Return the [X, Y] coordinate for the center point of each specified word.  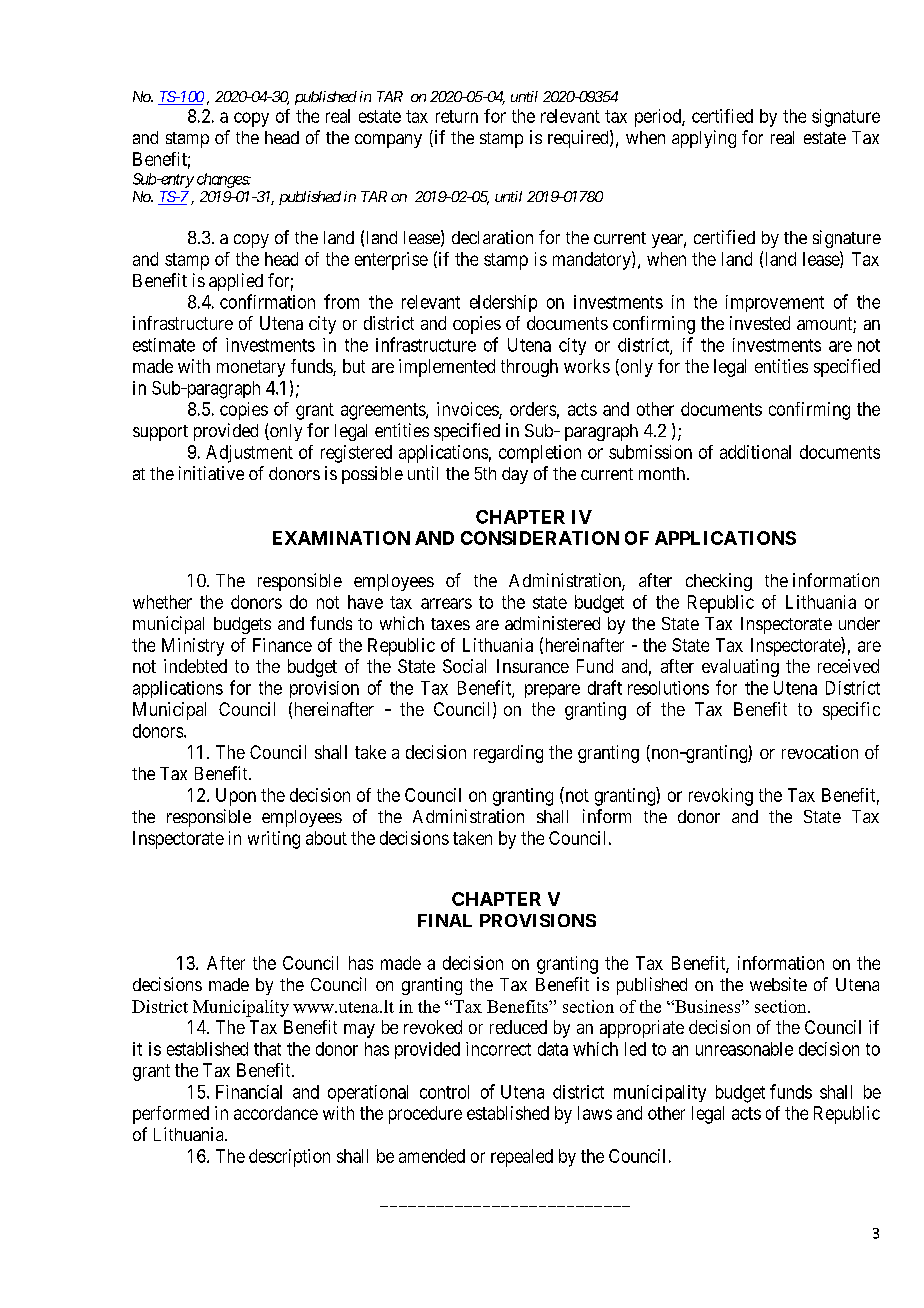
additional [755, 452]
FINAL [445, 920]
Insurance [533, 666]
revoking [721, 797]
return [457, 116]
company [388, 141]
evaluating [740, 668]
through [529, 368]
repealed [522, 1158]
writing [274, 840]
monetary [251, 368]
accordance [276, 1113]
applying [704, 139]
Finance [282, 645]
